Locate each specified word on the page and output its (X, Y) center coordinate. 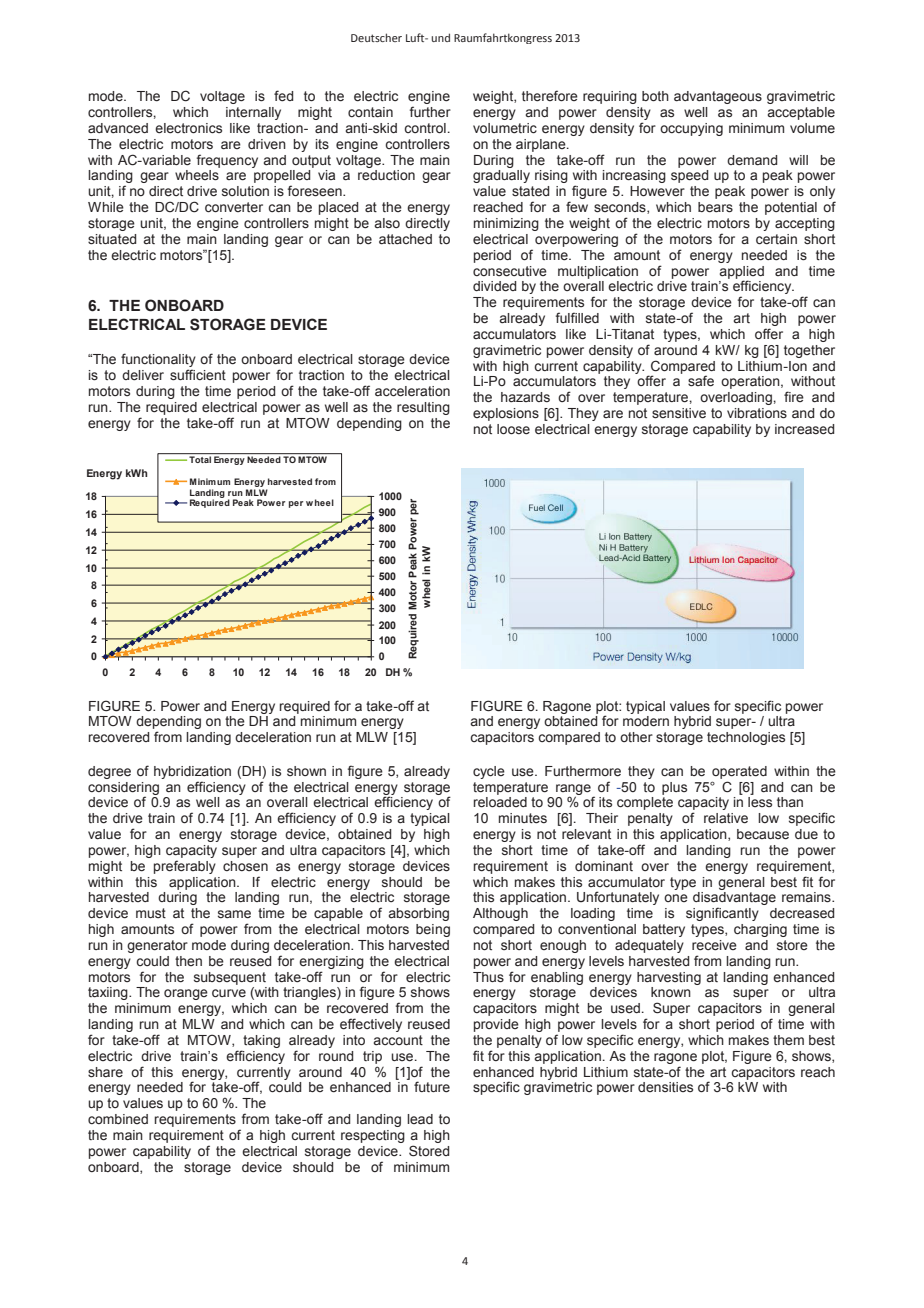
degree (109, 772)
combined (118, 1119)
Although (500, 914)
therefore (550, 96)
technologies (746, 738)
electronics (188, 128)
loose (513, 429)
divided (494, 286)
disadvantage (734, 900)
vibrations (757, 413)
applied (741, 273)
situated (112, 239)
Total (200, 459)
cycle (489, 772)
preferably (185, 867)
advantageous (718, 97)
